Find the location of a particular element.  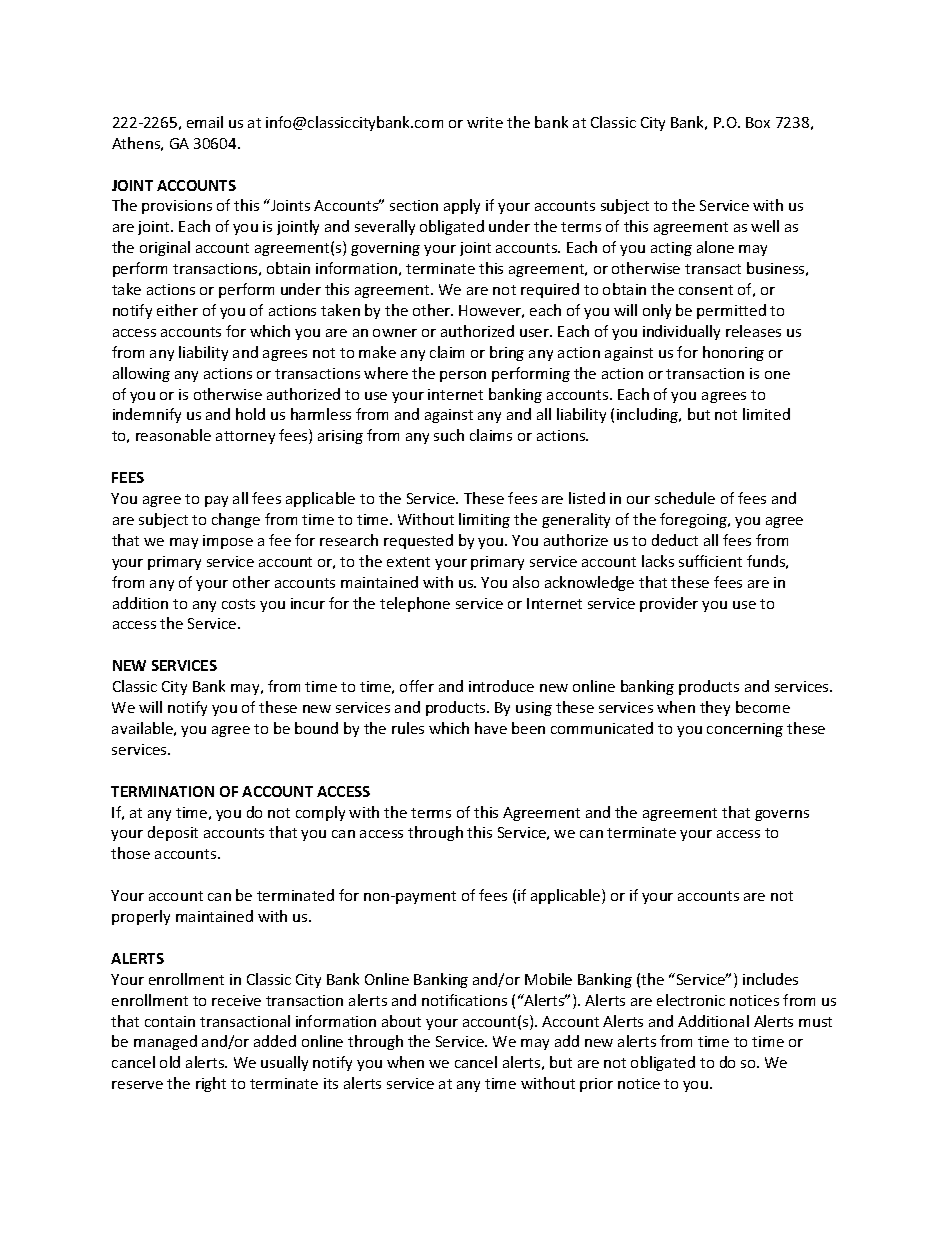

Box is located at coordinates (758, 122).
